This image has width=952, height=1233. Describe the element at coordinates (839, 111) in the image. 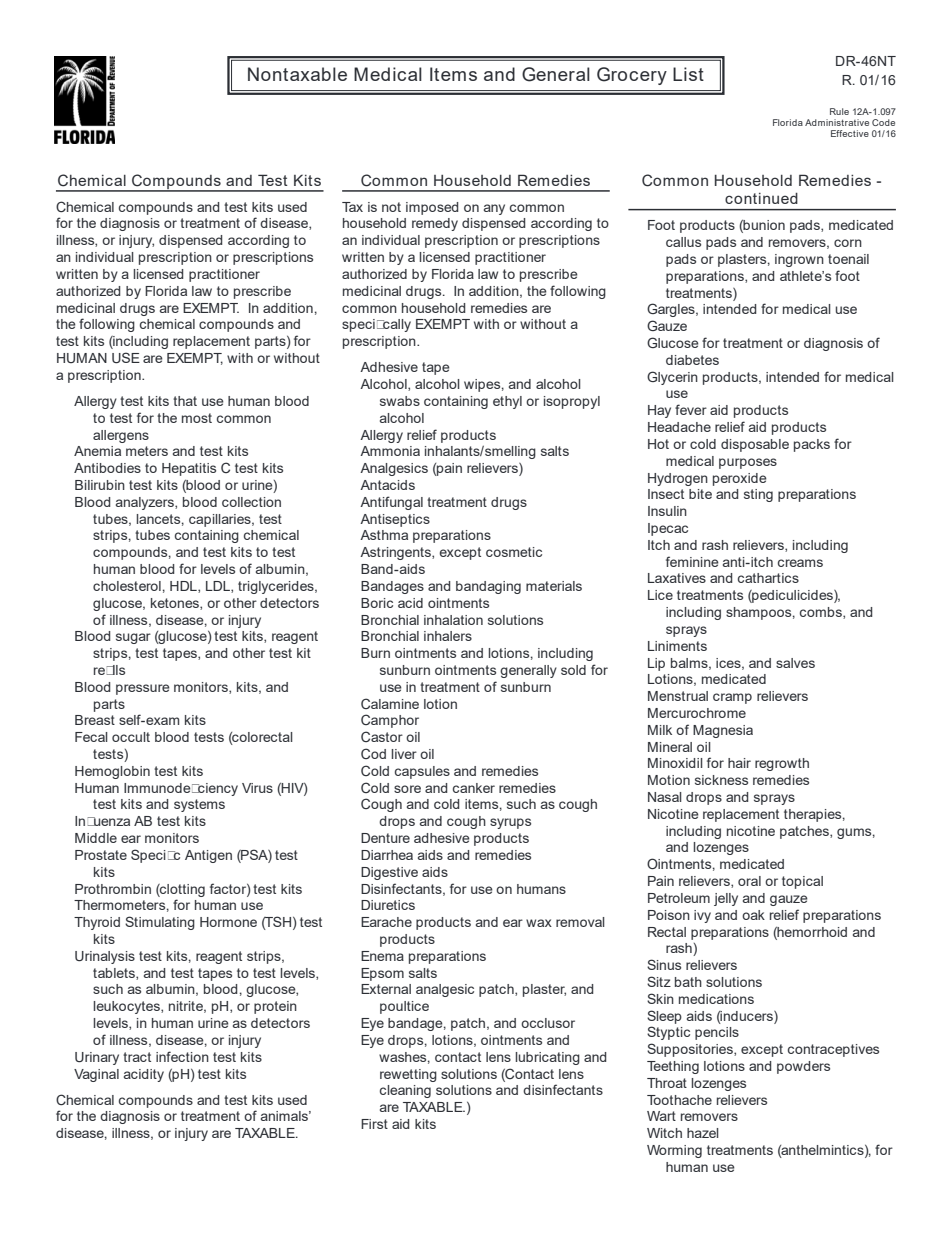

I see `Rule` at that location.
